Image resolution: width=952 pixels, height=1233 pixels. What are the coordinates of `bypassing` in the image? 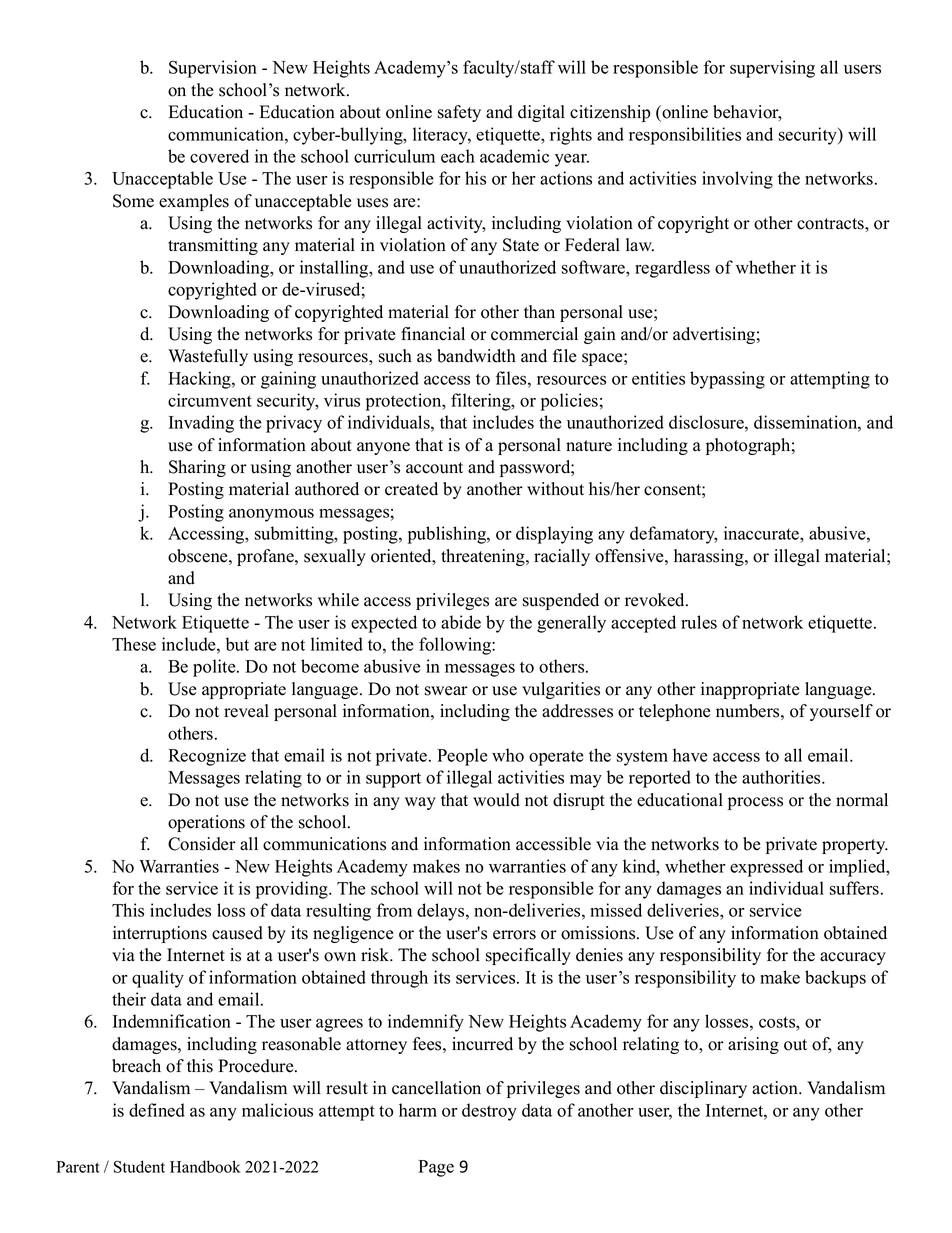 It's located at (727, 380).
